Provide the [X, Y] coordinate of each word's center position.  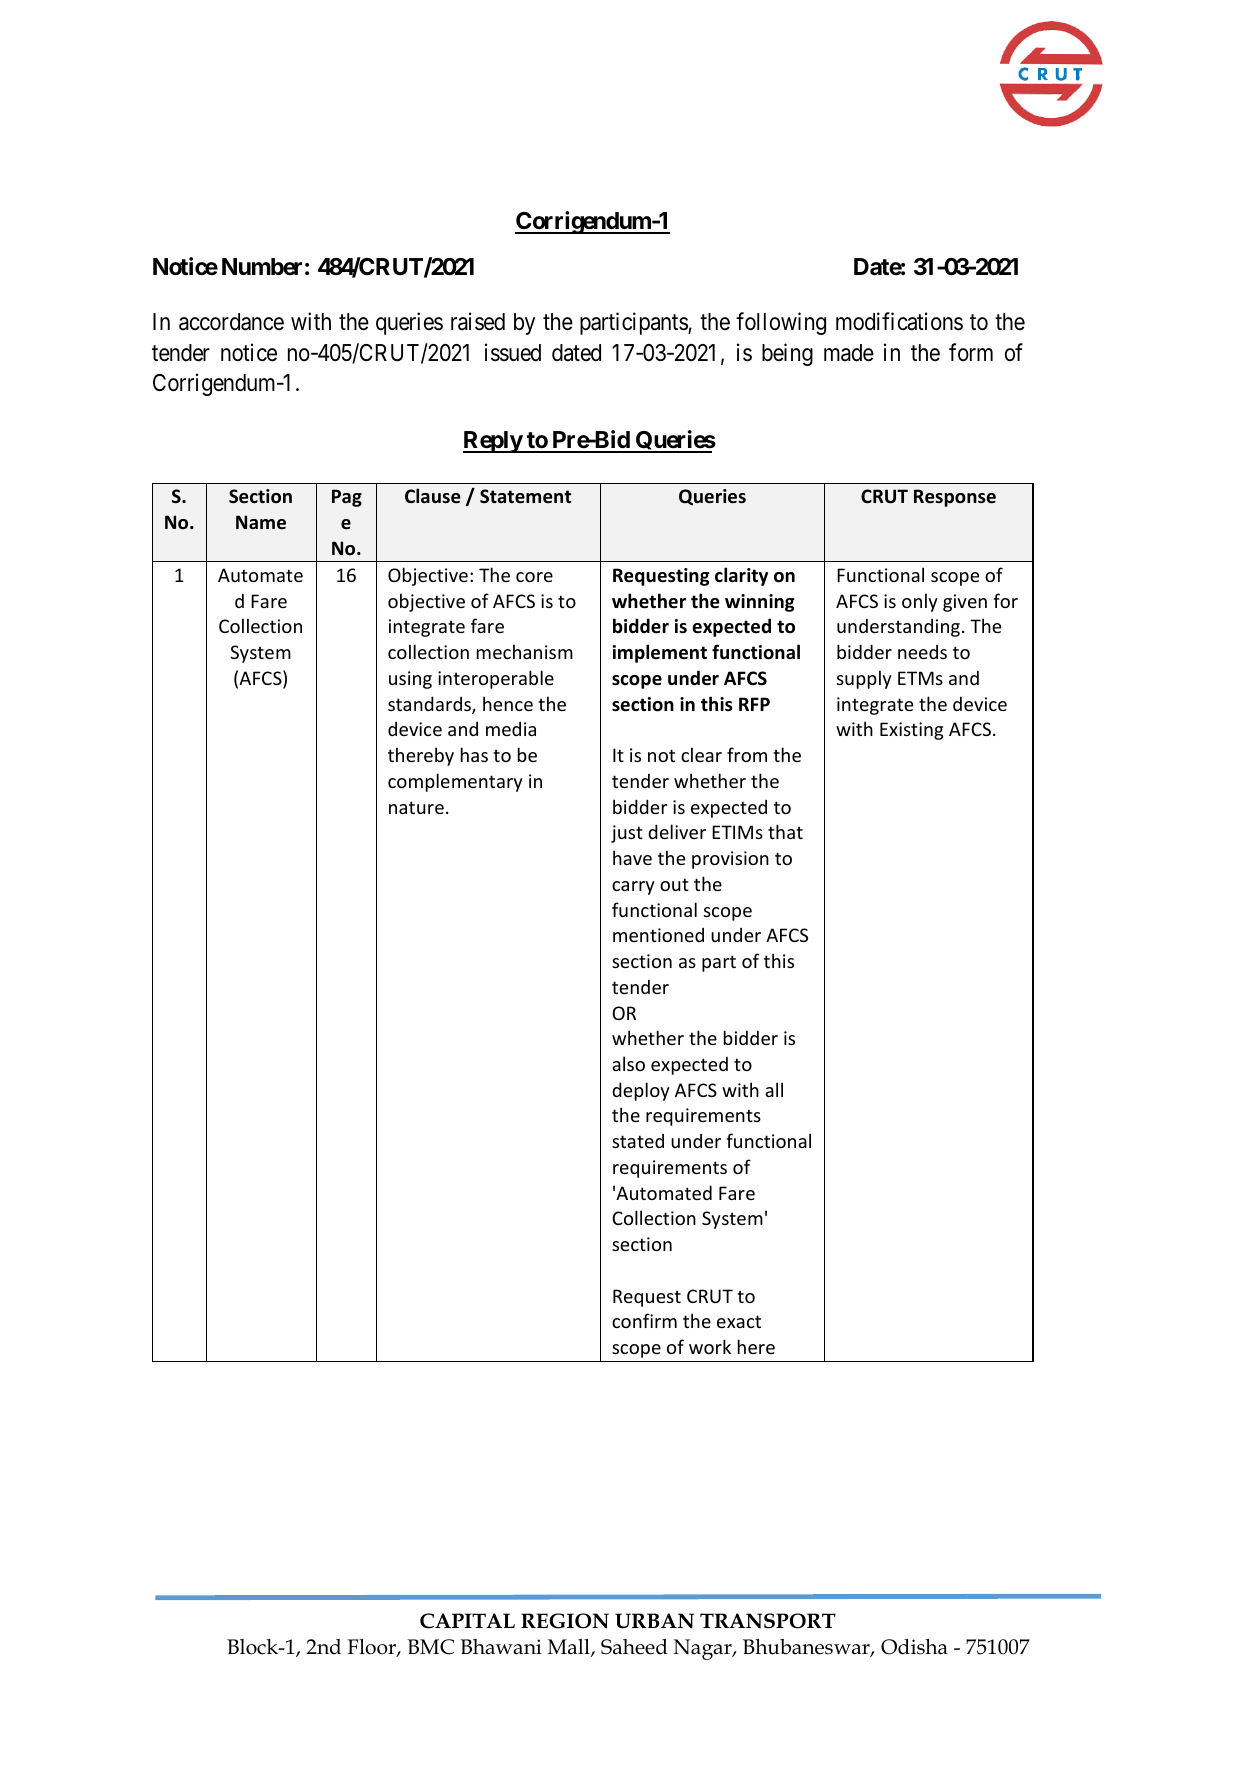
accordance [231, 322]
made [849, 353]
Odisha [914, 1647]
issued [513, 352]
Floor [372, 1648]
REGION [565, 1621]
